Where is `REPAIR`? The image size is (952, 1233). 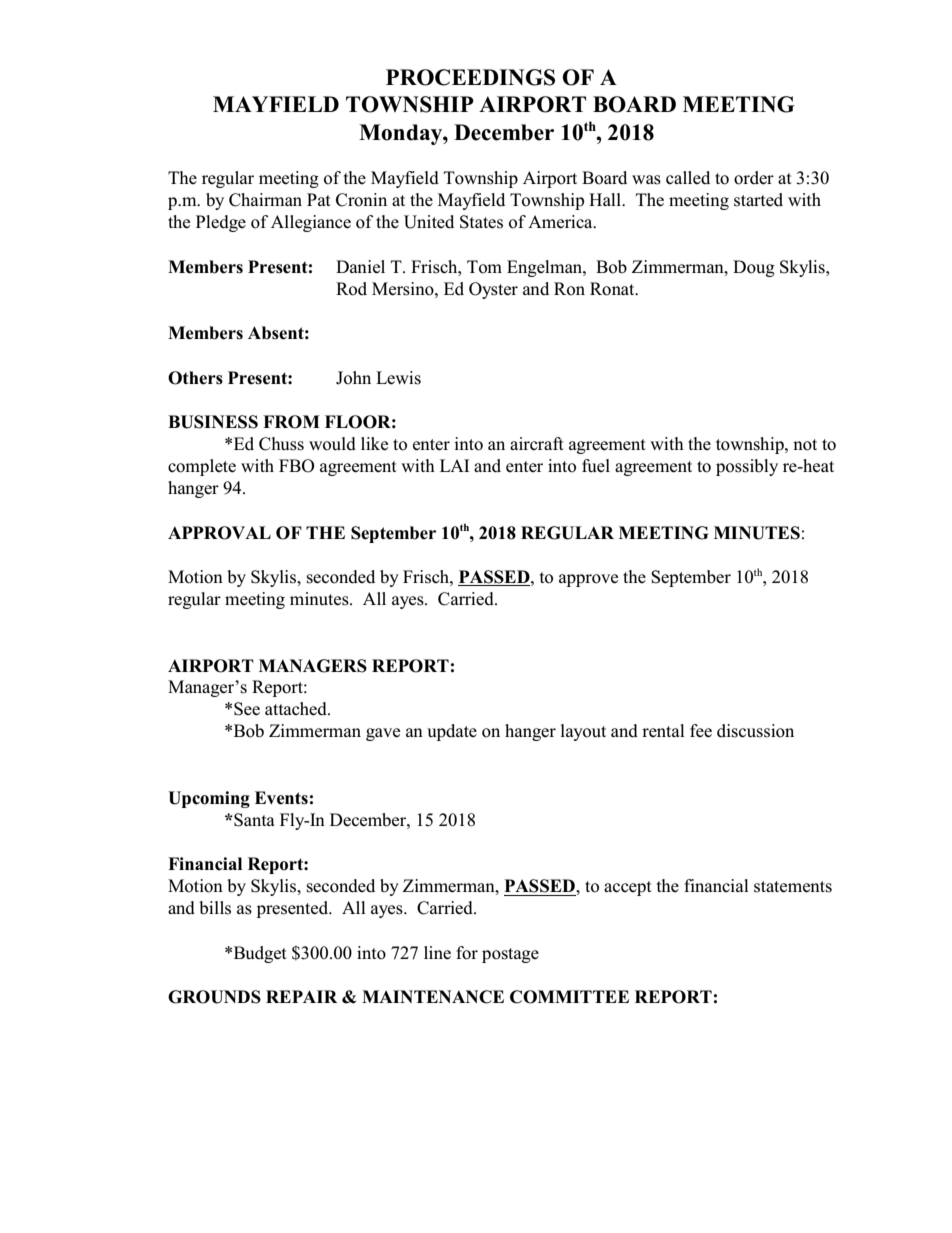
REPAIR is located at coordinates (301, 996).
